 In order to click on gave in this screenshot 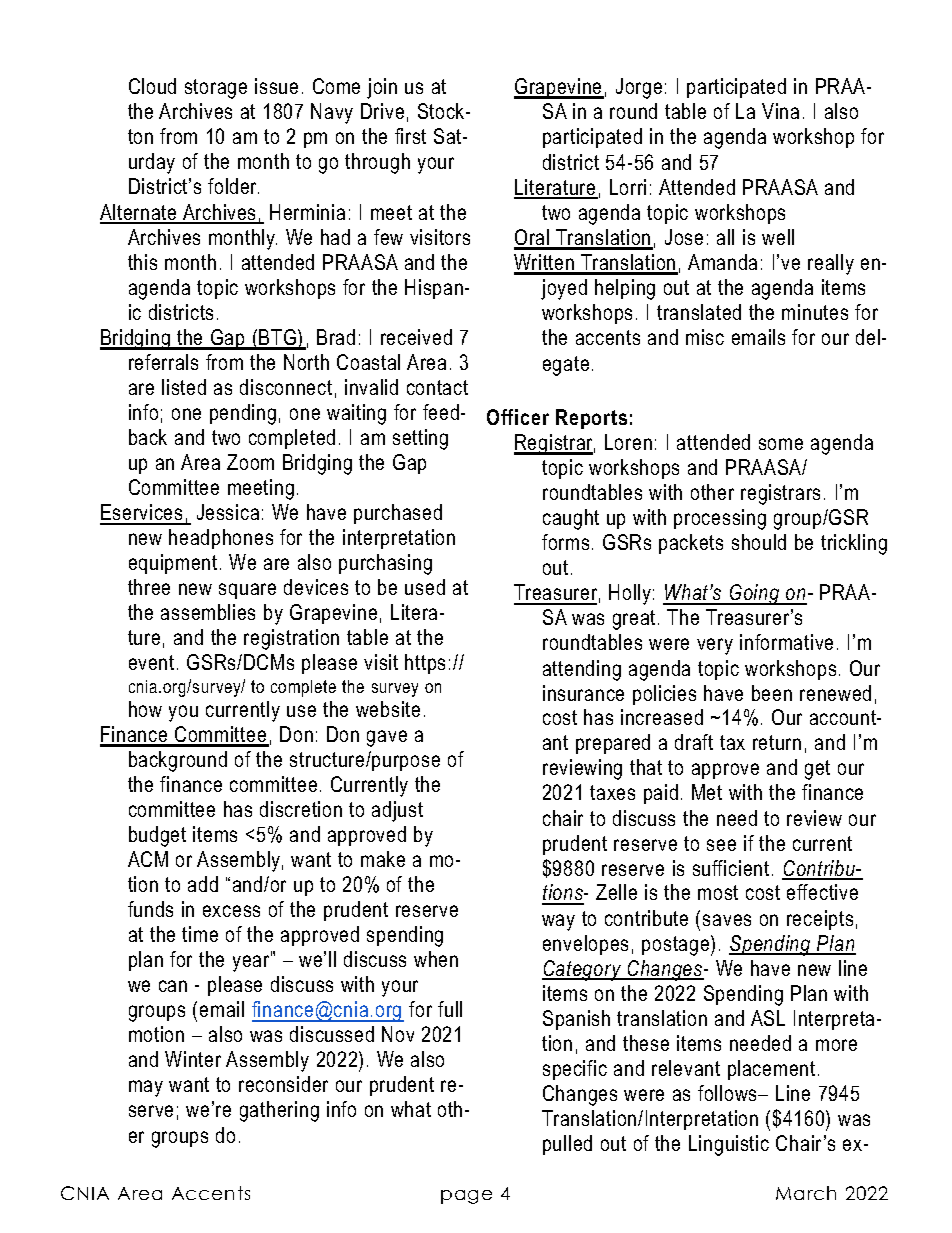, I will do `click(387, 738)`.
